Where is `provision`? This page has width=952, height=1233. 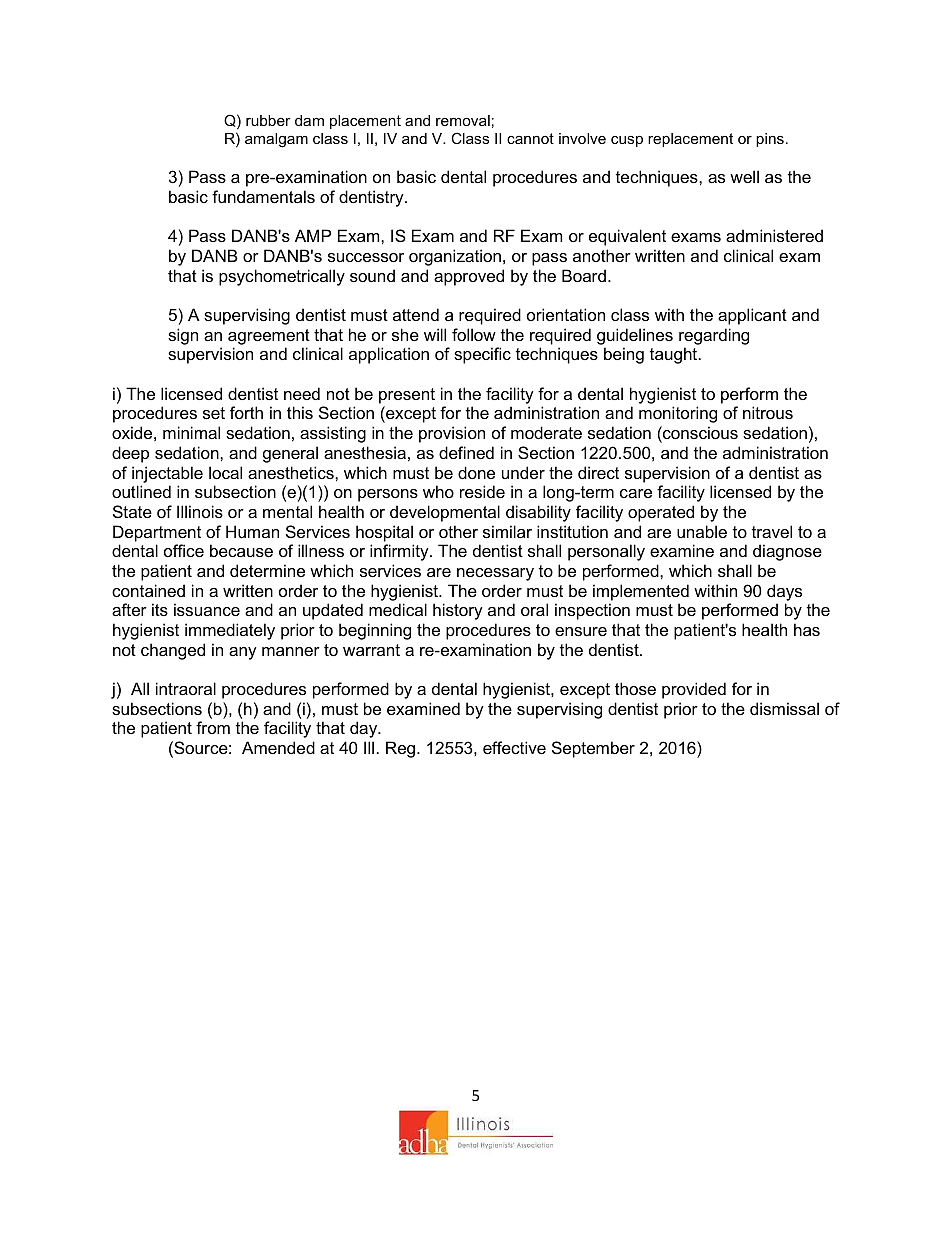
provision is located at coordinates (452, 434).
